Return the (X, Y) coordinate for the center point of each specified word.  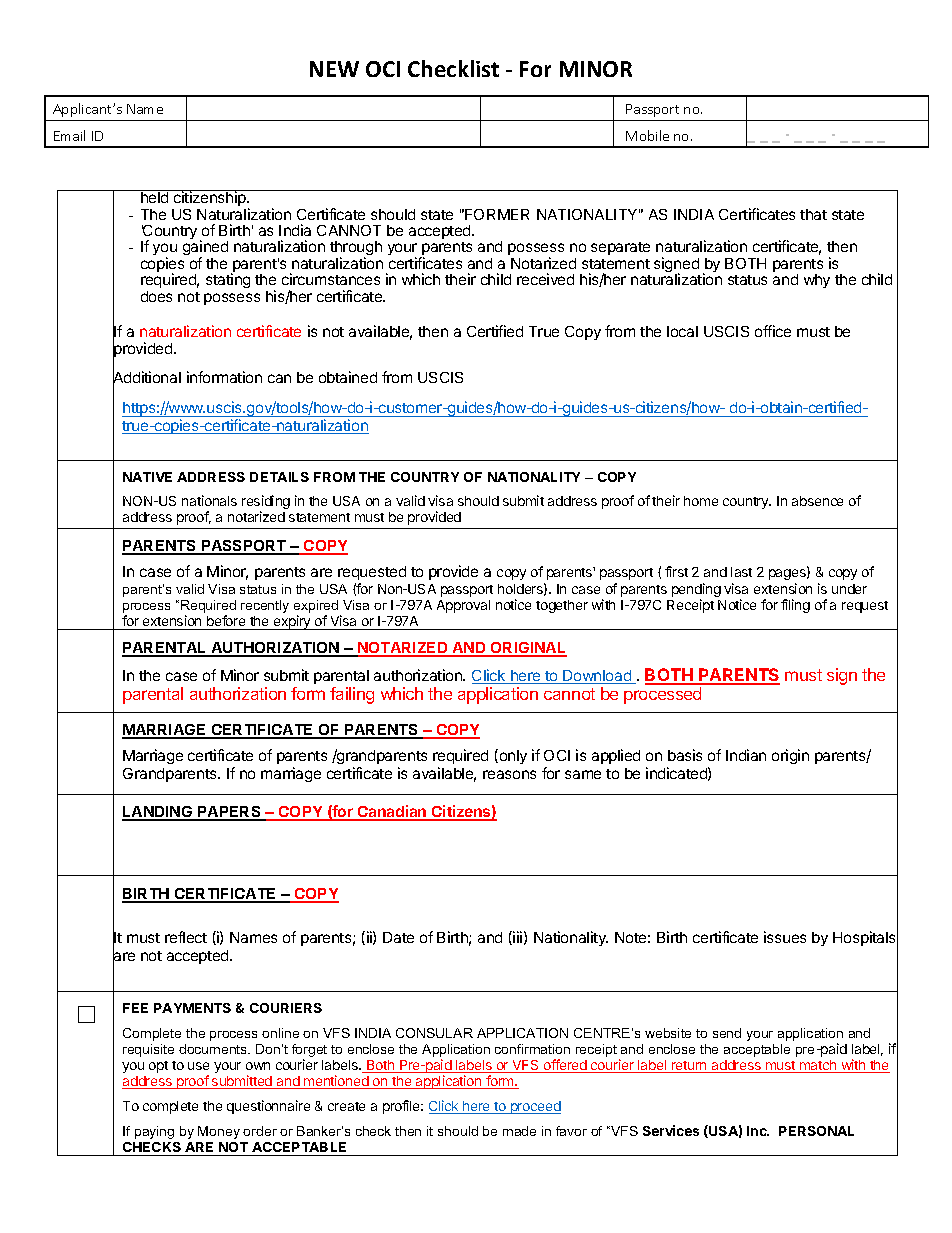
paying (154, 1132)
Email (69, 135)
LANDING (158, 813)
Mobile (647, 135)
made (519, 1131)
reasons (509, 774)
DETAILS (279, 477)
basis (685, 755)
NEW (334, 69)
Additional (147, 378)
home (701, 501)
